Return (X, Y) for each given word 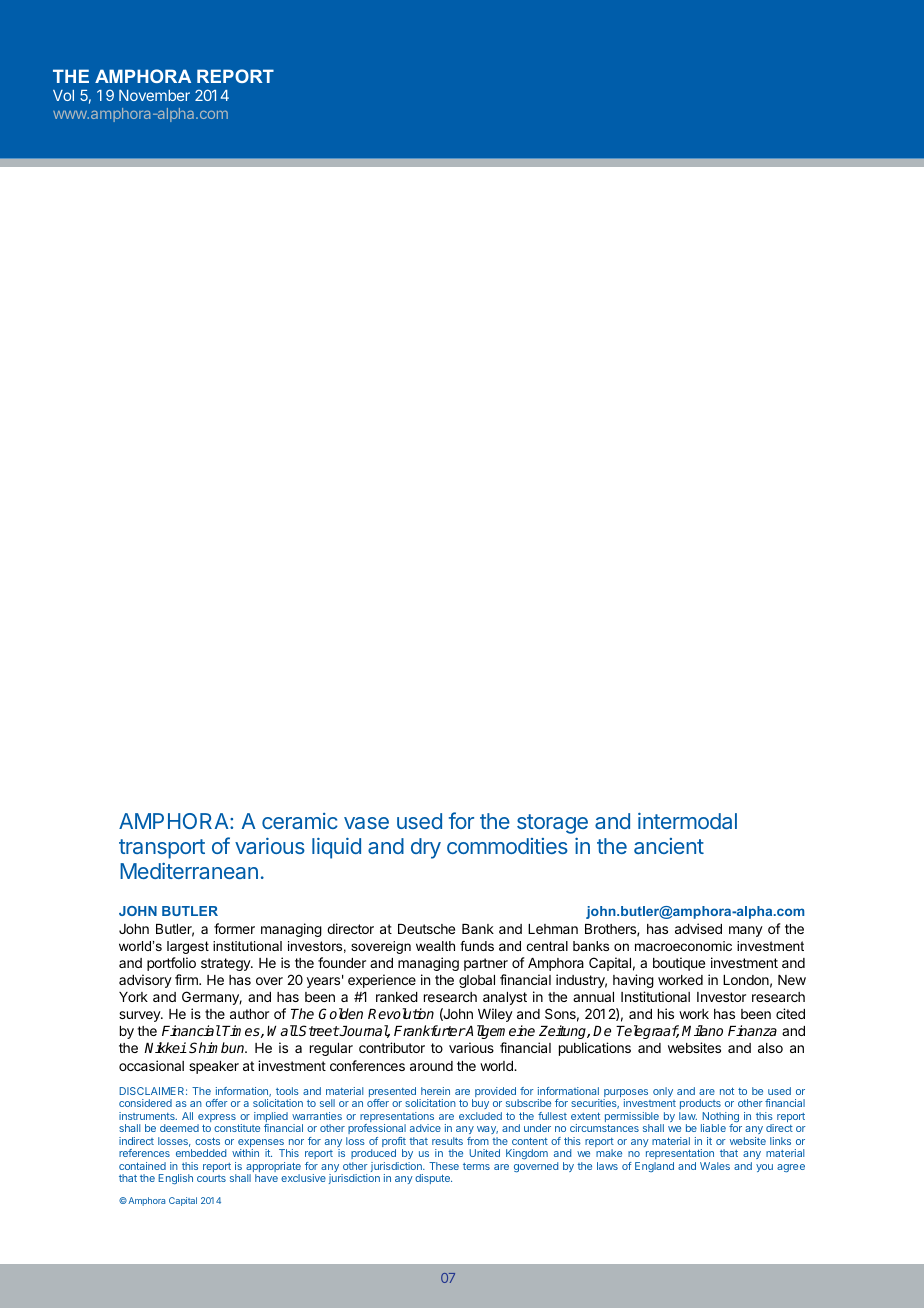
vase (366, 823)
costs (207, 1141)
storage (552, 824)
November (154, 95)
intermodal (687, 821)
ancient (669, 846)
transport (162, 849)
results (447, 1141)
